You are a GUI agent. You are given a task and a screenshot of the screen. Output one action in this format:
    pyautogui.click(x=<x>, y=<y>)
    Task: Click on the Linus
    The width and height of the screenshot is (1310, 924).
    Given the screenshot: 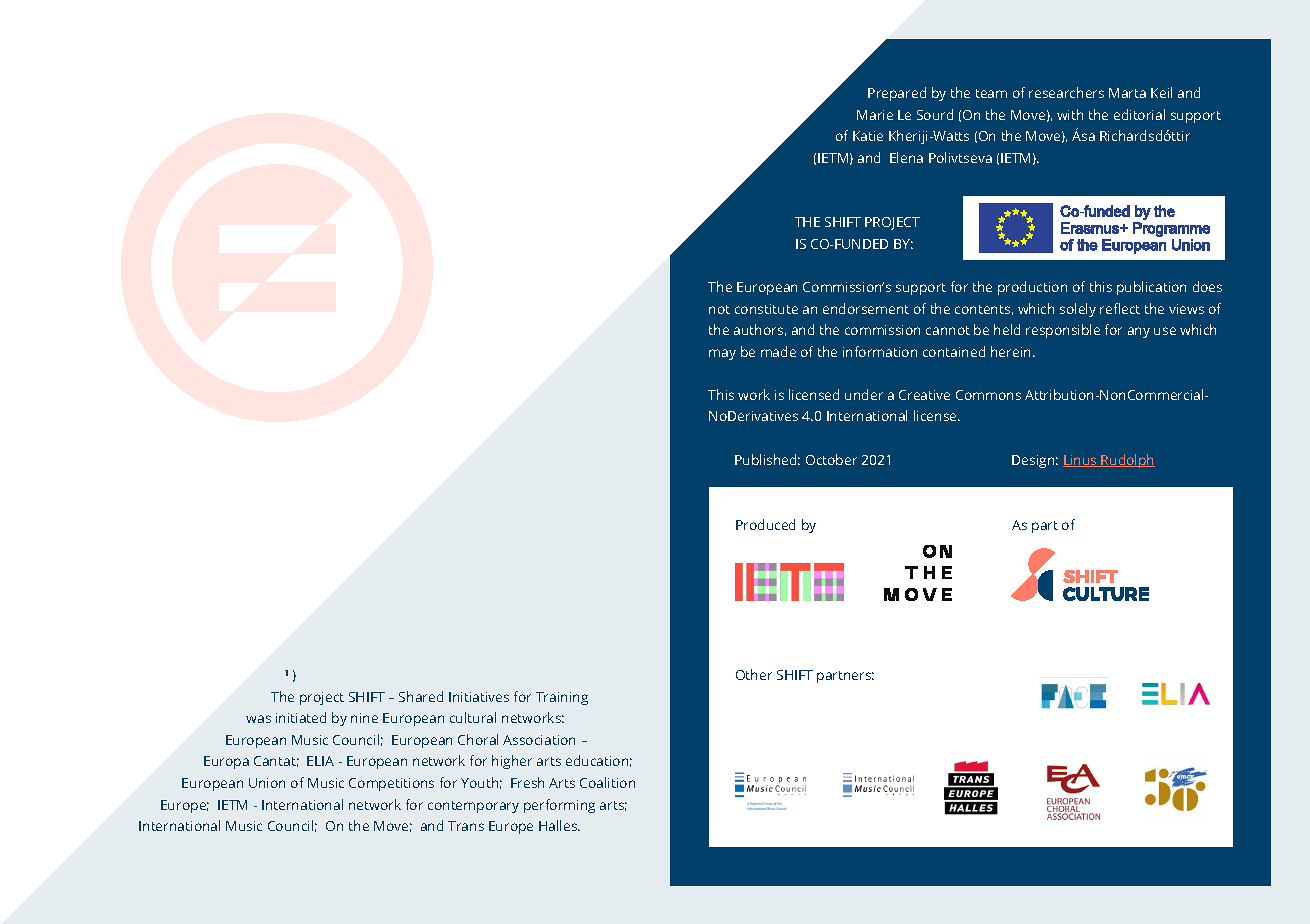 What is the action you would take?
    pyautogui.click(x=1081, y=461)
